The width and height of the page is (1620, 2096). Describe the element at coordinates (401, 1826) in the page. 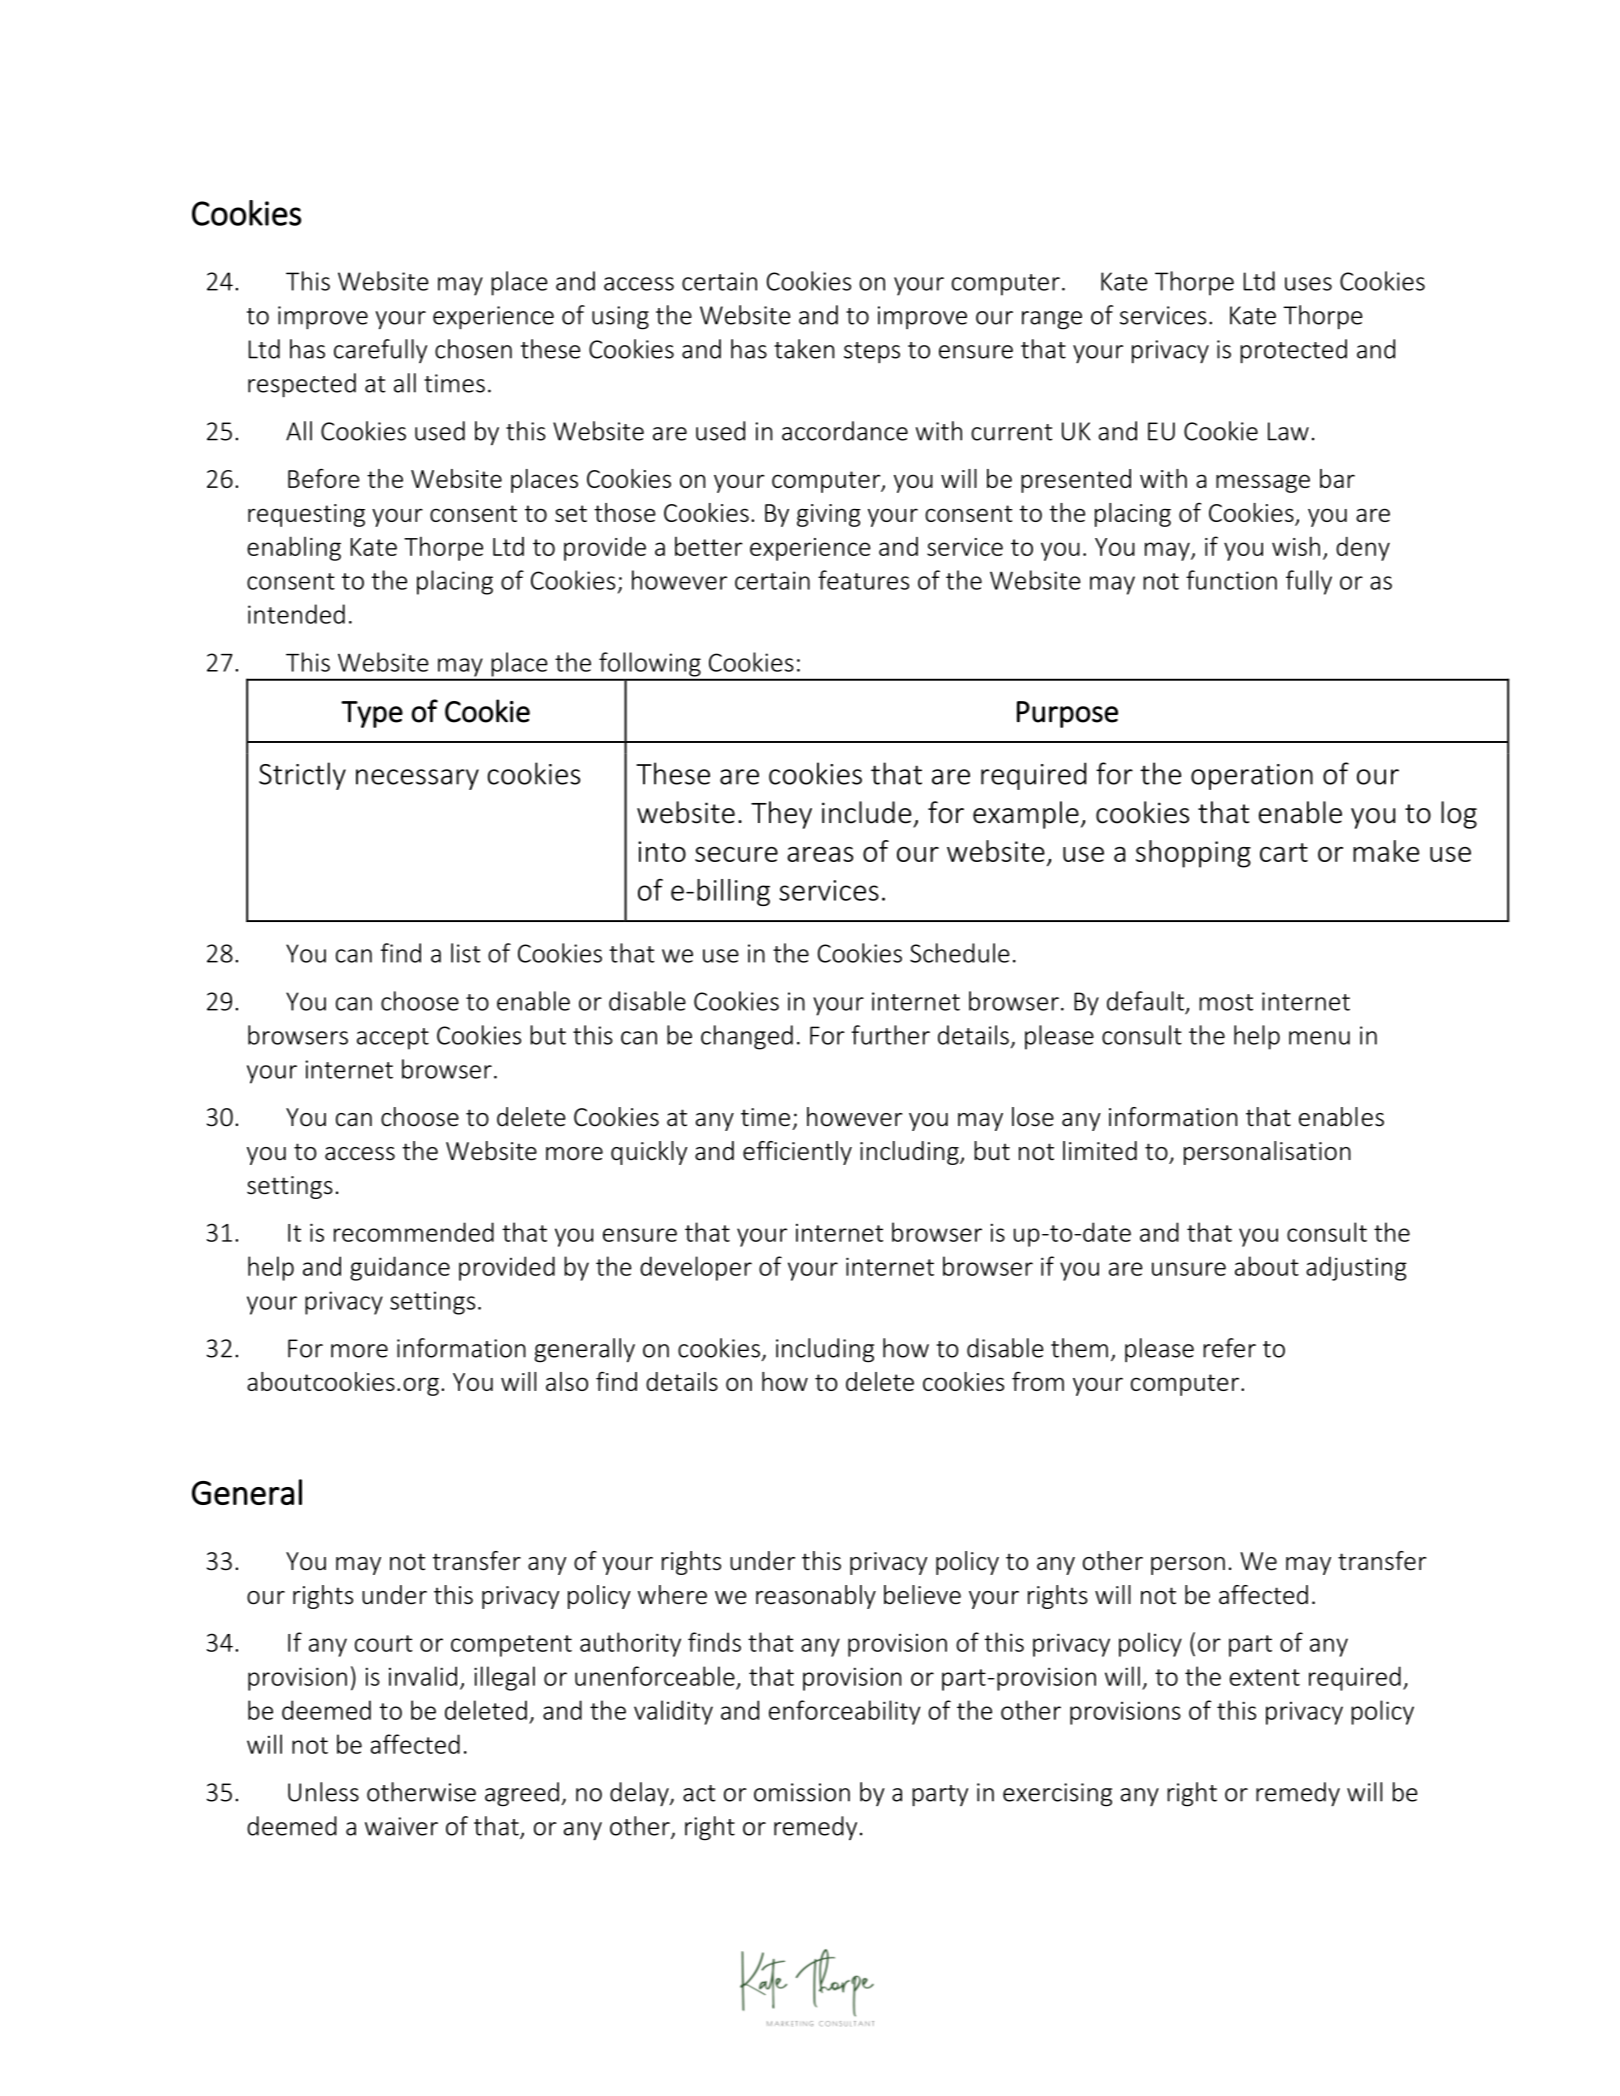

I see `waiver` at that location.
